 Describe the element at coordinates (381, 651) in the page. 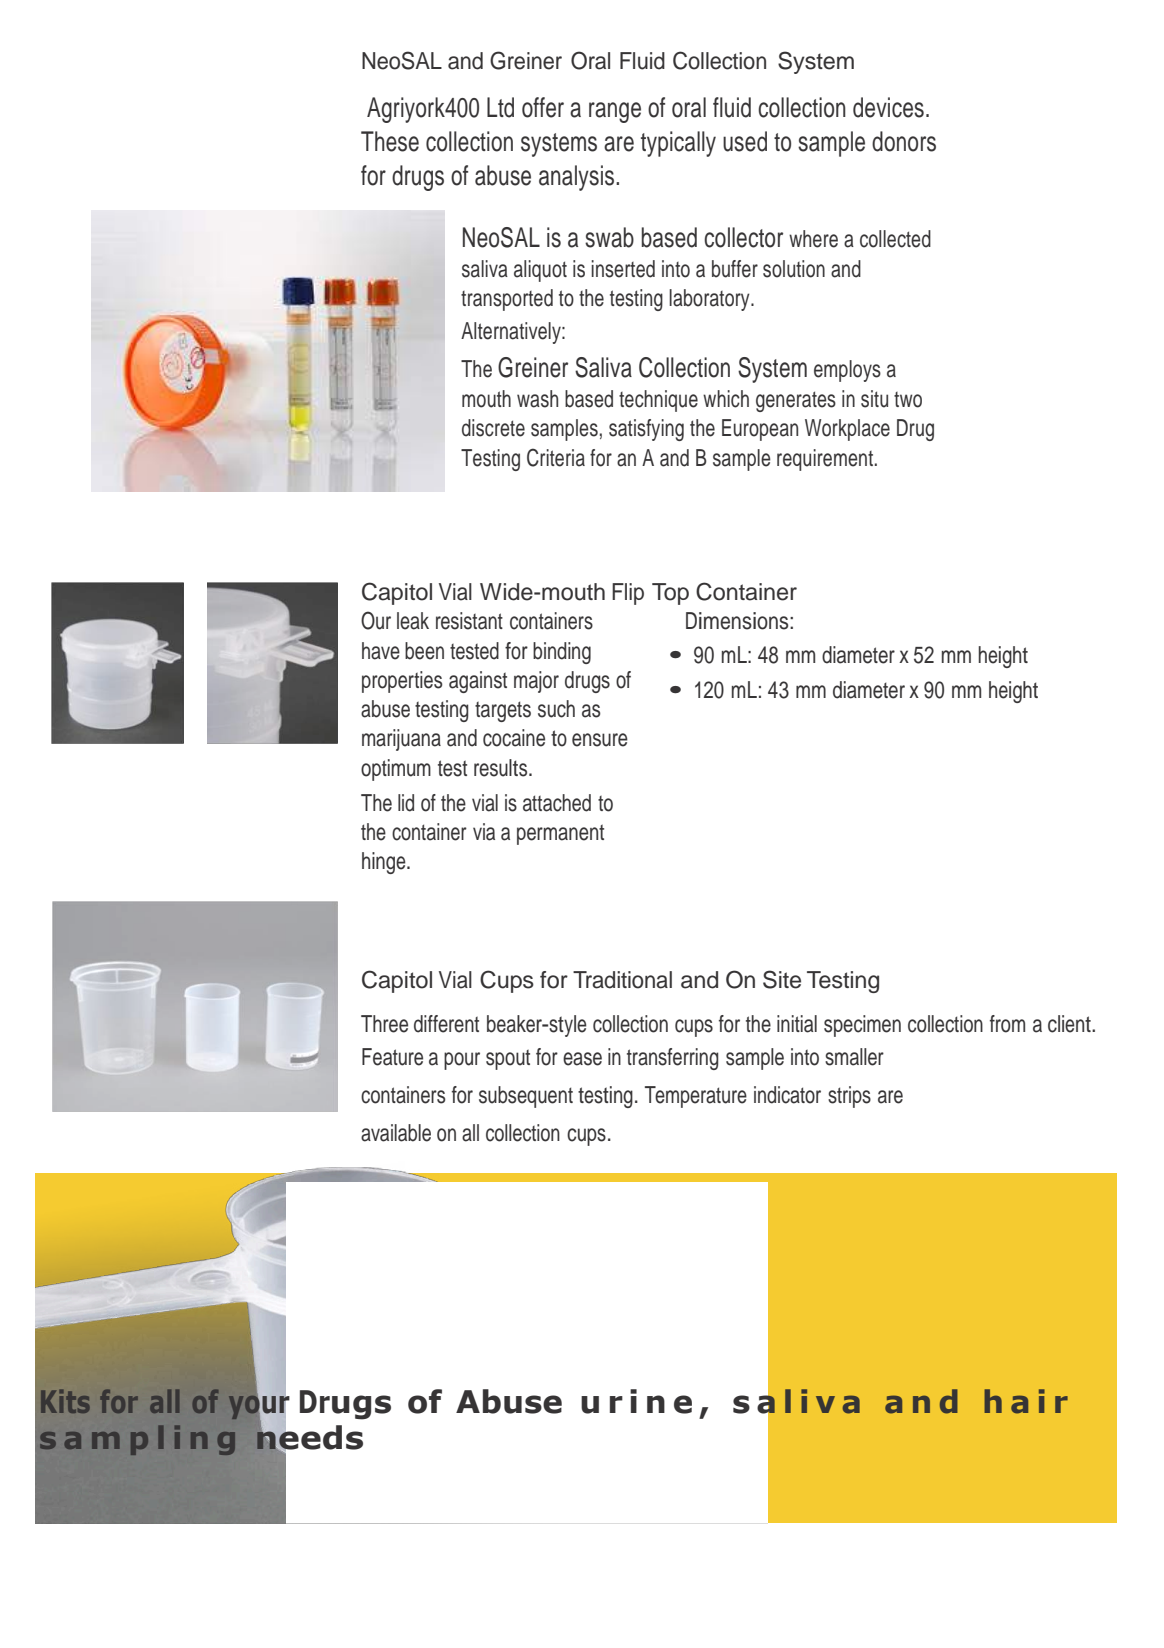

I see `have` at that location.
